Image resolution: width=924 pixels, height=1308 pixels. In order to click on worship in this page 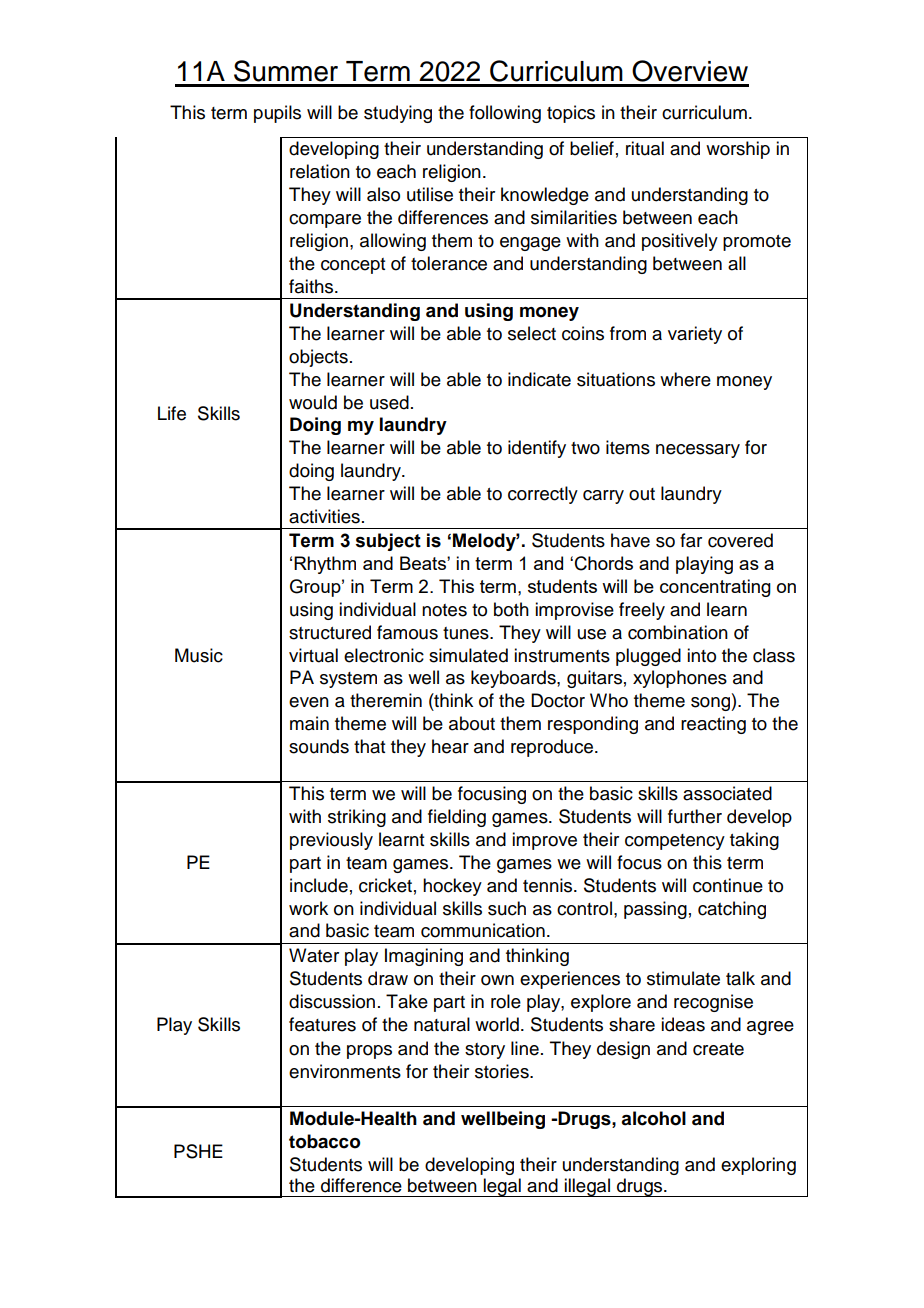, I will do `click(738, 150)`.
